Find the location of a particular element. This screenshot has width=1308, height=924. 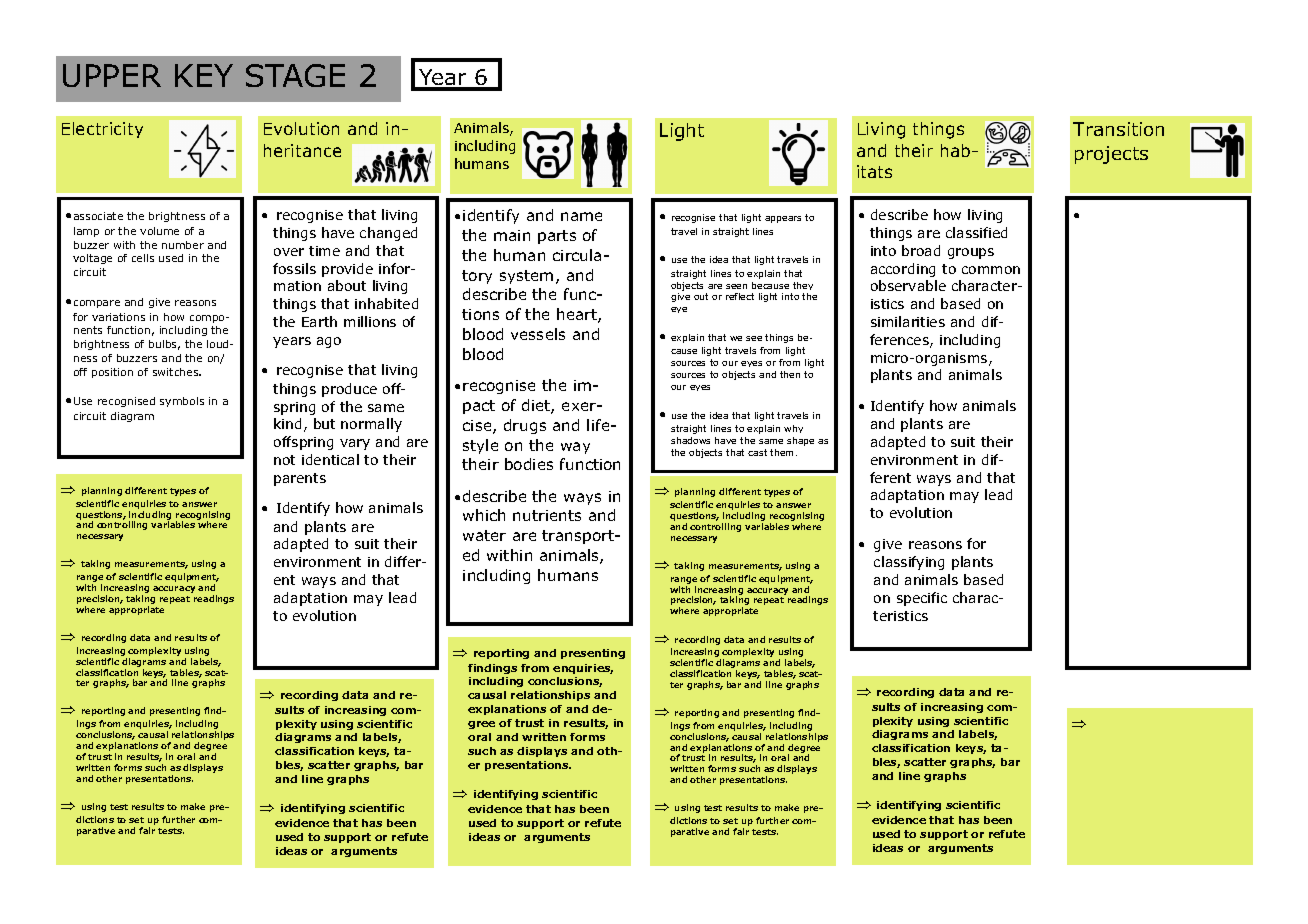

vessels is located at coordinates (538, 334).
